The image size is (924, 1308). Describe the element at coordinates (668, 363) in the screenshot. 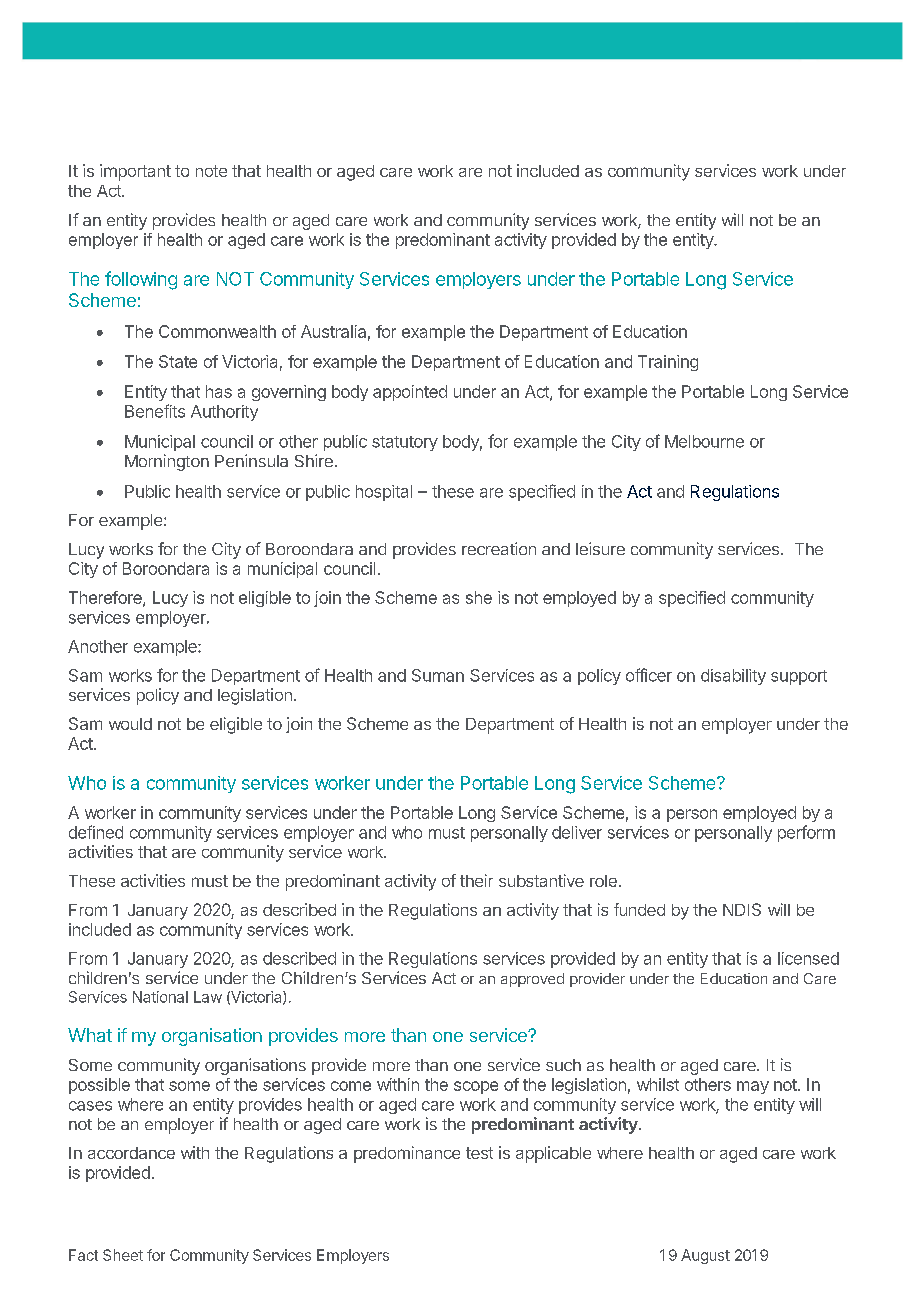

I see `Training` at that location.
